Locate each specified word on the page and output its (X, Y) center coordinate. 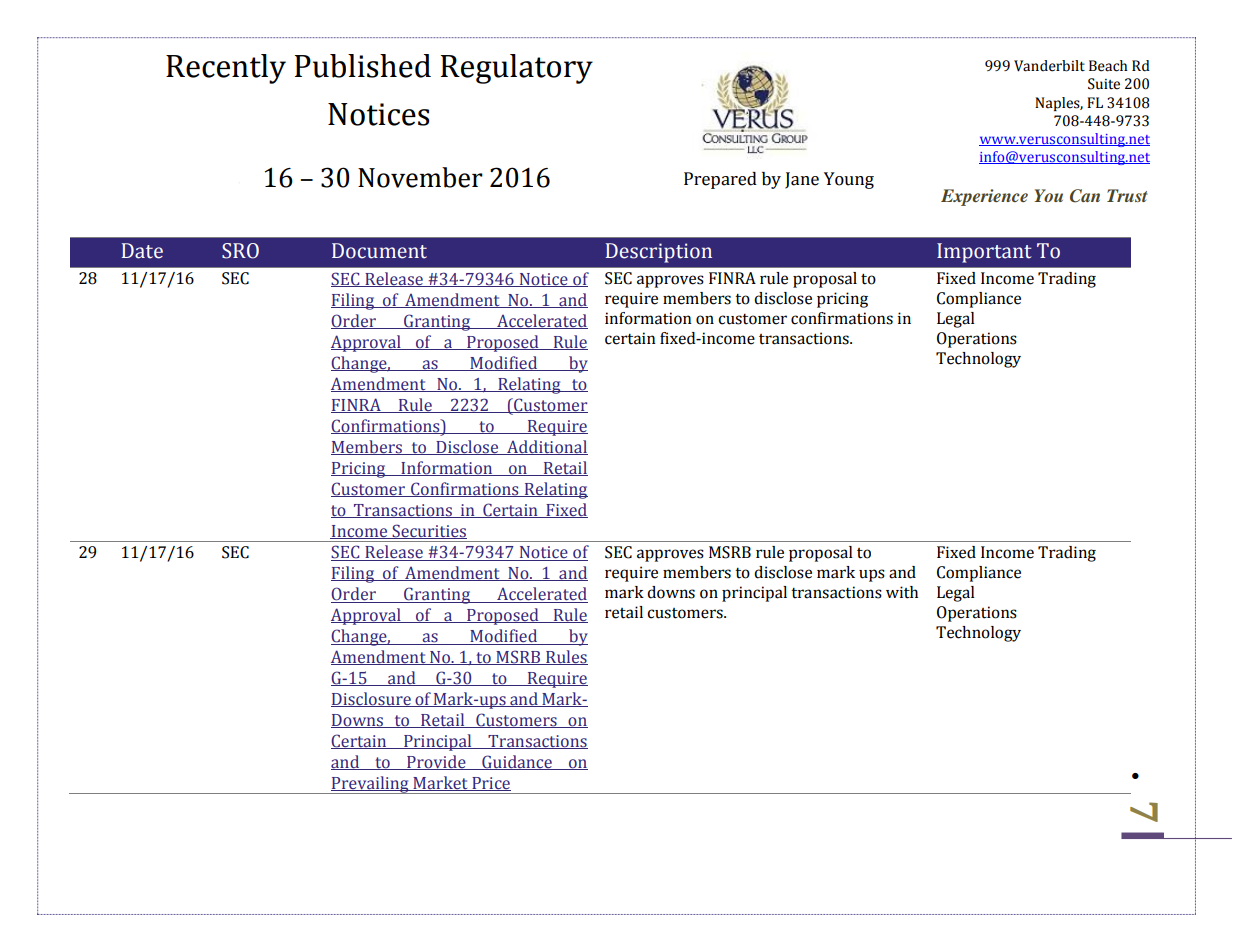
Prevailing (370, 785)
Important (984, 253)
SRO (240, 251)
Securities (428, 531)
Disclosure (372, 699)
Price (490, 784)
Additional (546, 447)
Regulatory (517, 69)
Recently (226, 69)
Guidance (517, 762)
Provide (436, 762)
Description (659, 253)
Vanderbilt (1049, 66)
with (902, 592)
